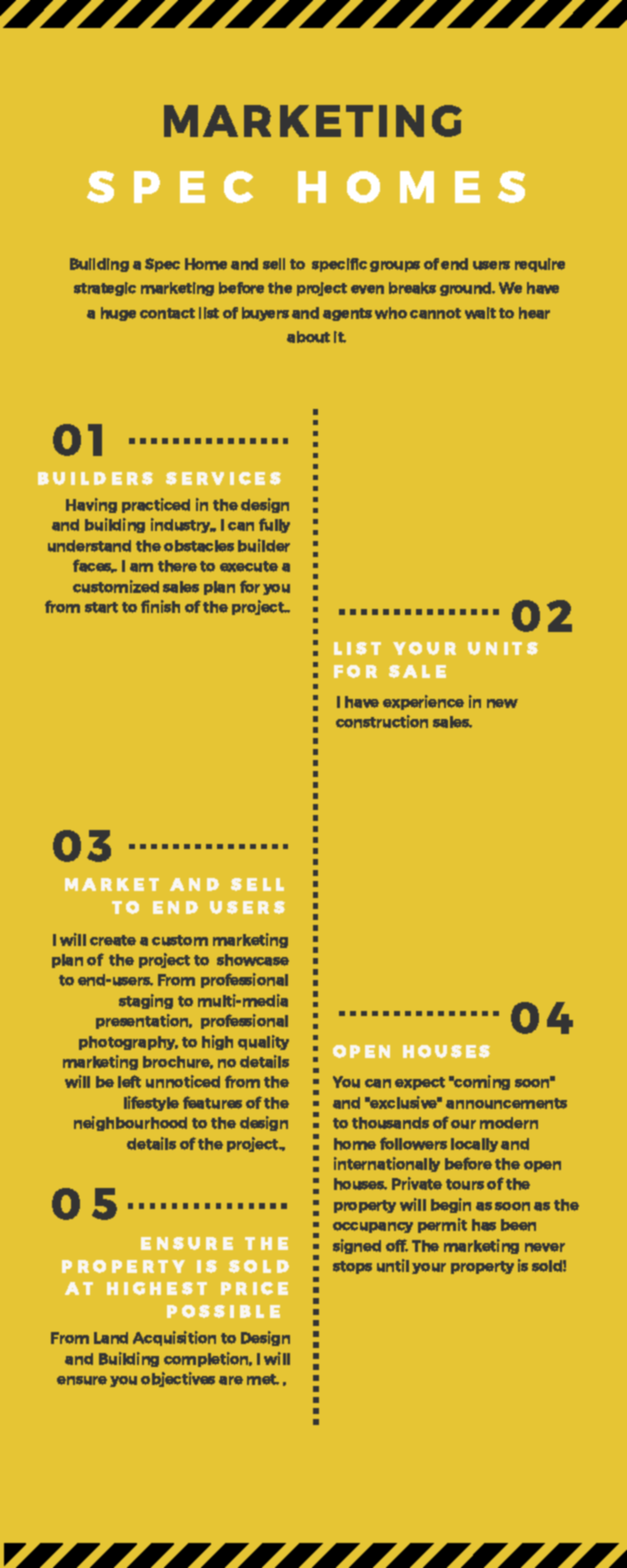  Describe the element at coordinates (263, 1379) in the page. I see `met` at that location.
